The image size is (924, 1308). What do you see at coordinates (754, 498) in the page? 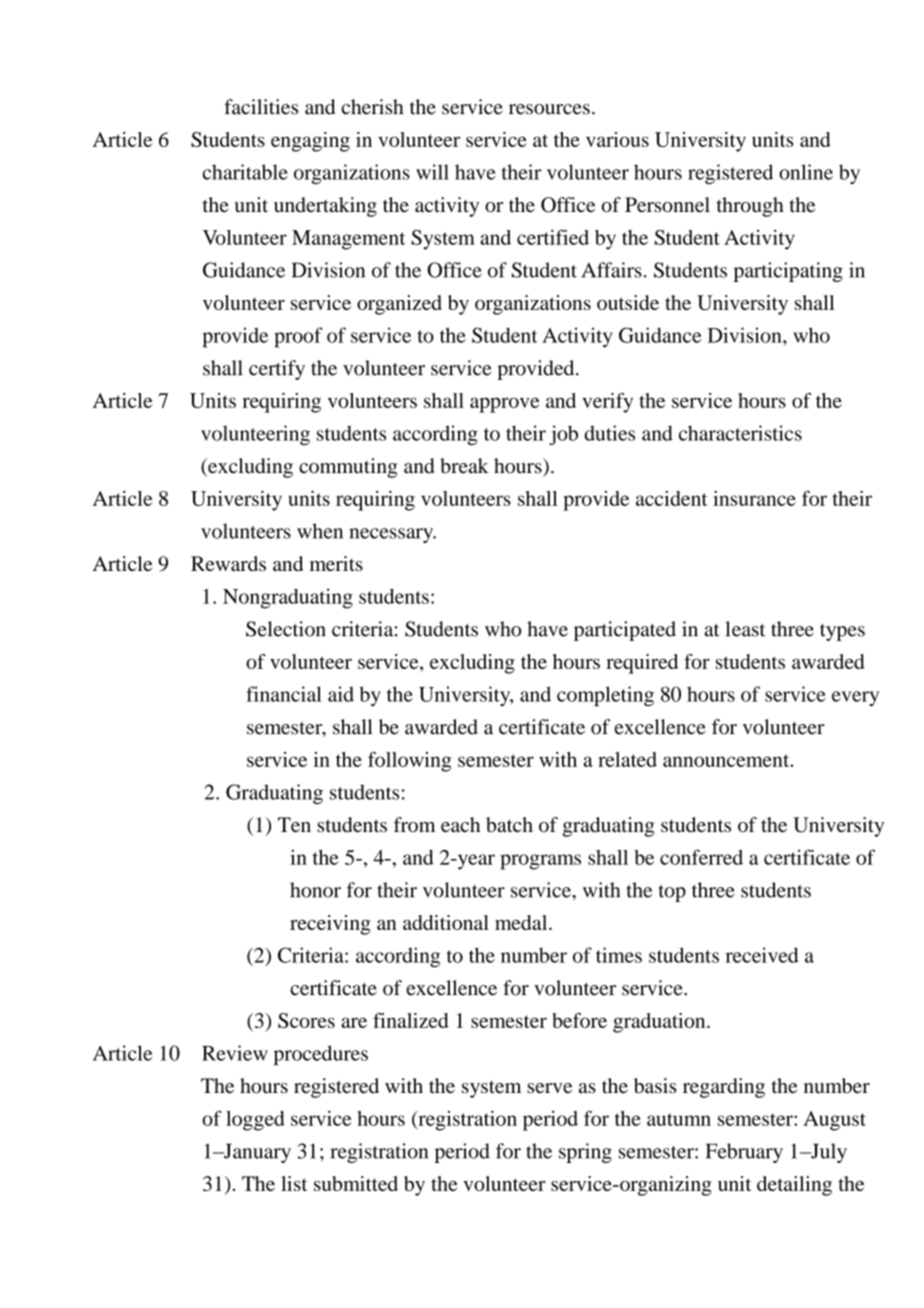
I see `insurance` at bounding box center [754, 498].
